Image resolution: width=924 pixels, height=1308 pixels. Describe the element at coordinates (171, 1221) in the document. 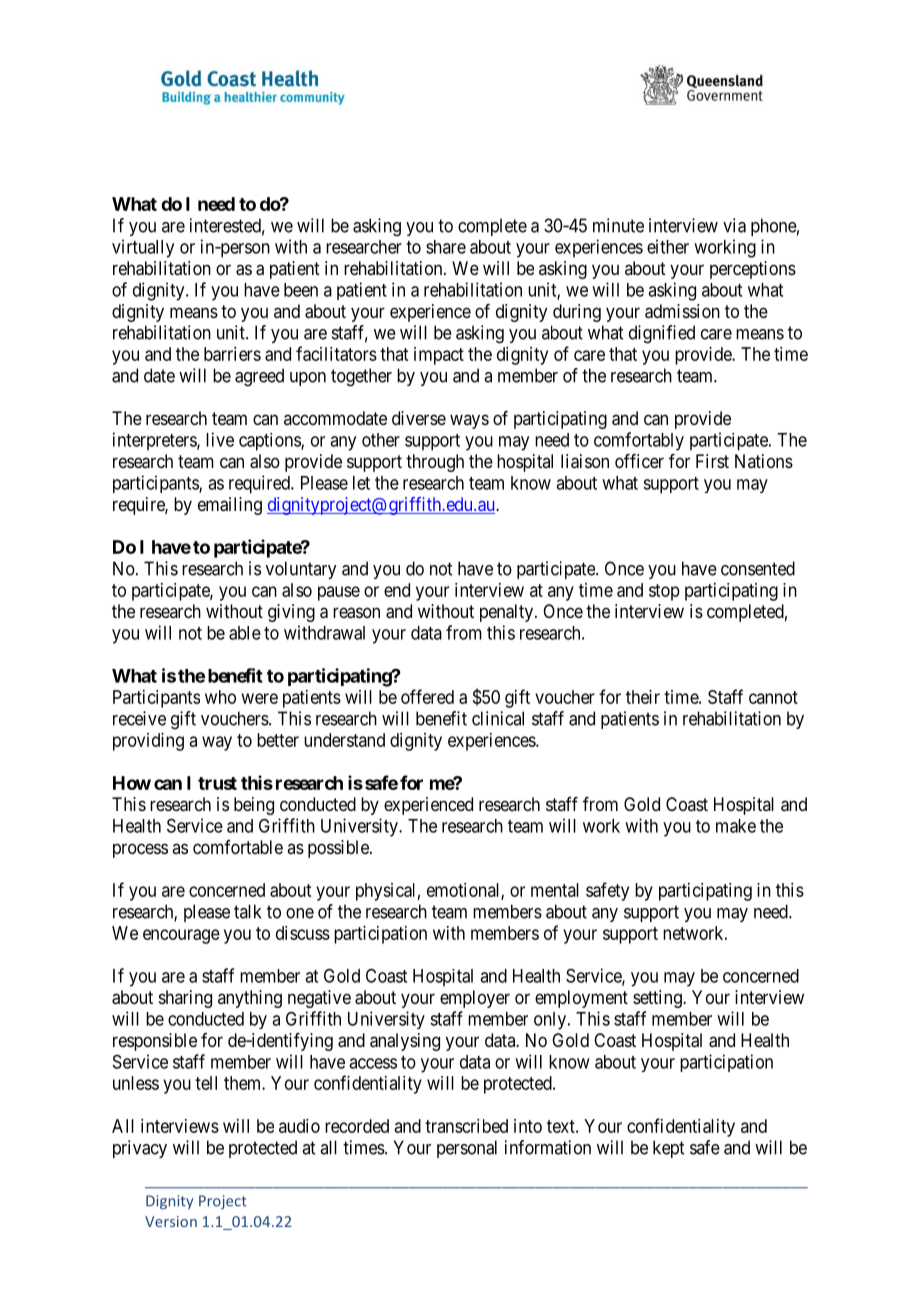

I see `Version` at that location.
